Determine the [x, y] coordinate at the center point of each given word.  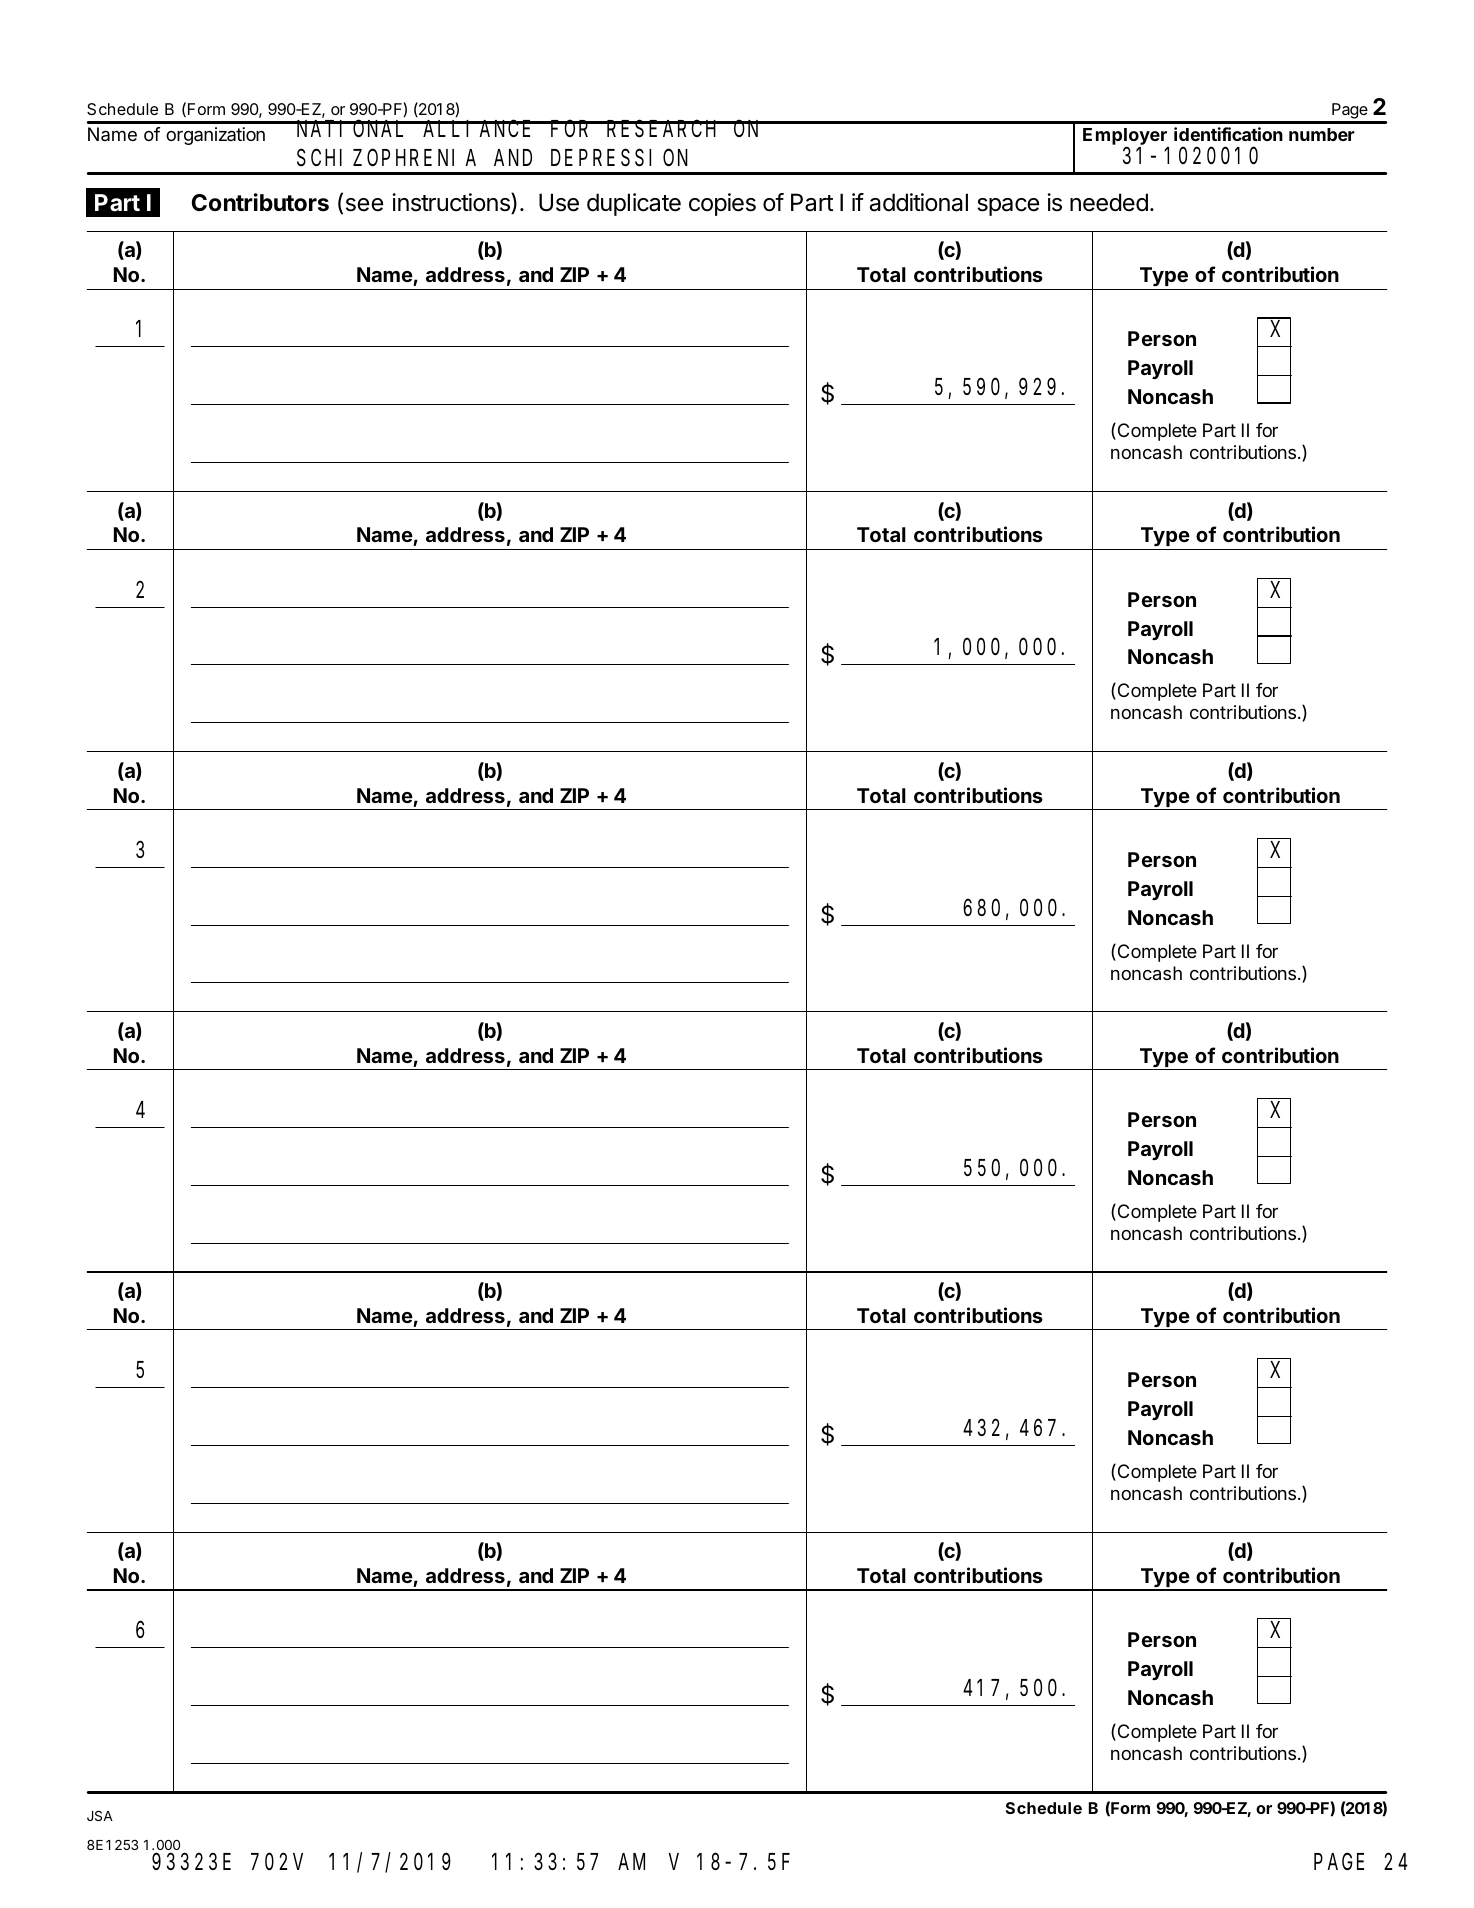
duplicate [634, 204]
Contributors [260, 202]
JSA [100, 1815]
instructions [452, 203]
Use [559, 202]
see [364, 205]
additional [919, 202]
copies [722, 204]
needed [1109, 202]
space [1008, 207]
